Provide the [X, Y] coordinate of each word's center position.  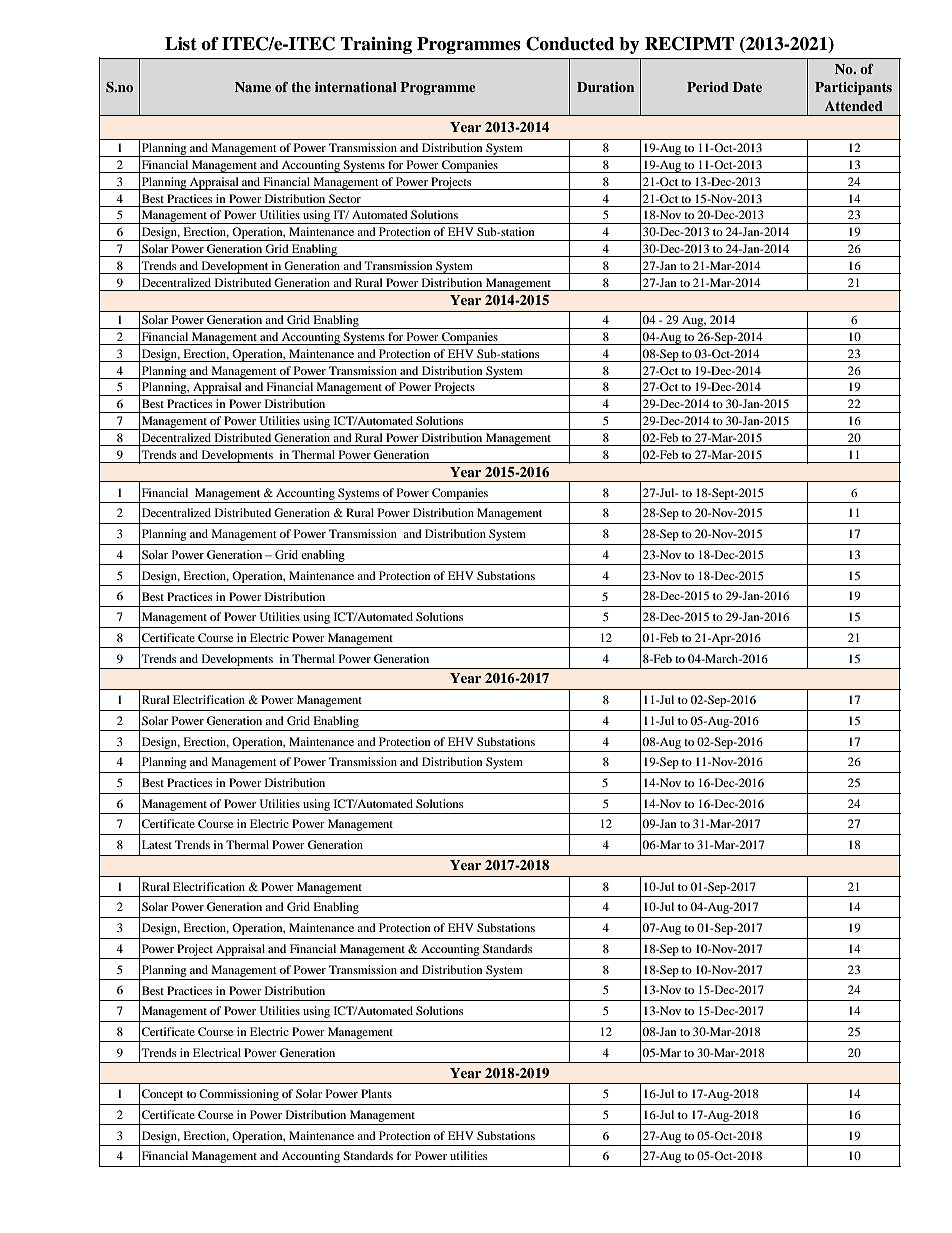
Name [253, 87]
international [356, 87]
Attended [854, 106]
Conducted [570, 44]
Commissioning [239, 1095]
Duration [605, 87]
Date [747, 87]
